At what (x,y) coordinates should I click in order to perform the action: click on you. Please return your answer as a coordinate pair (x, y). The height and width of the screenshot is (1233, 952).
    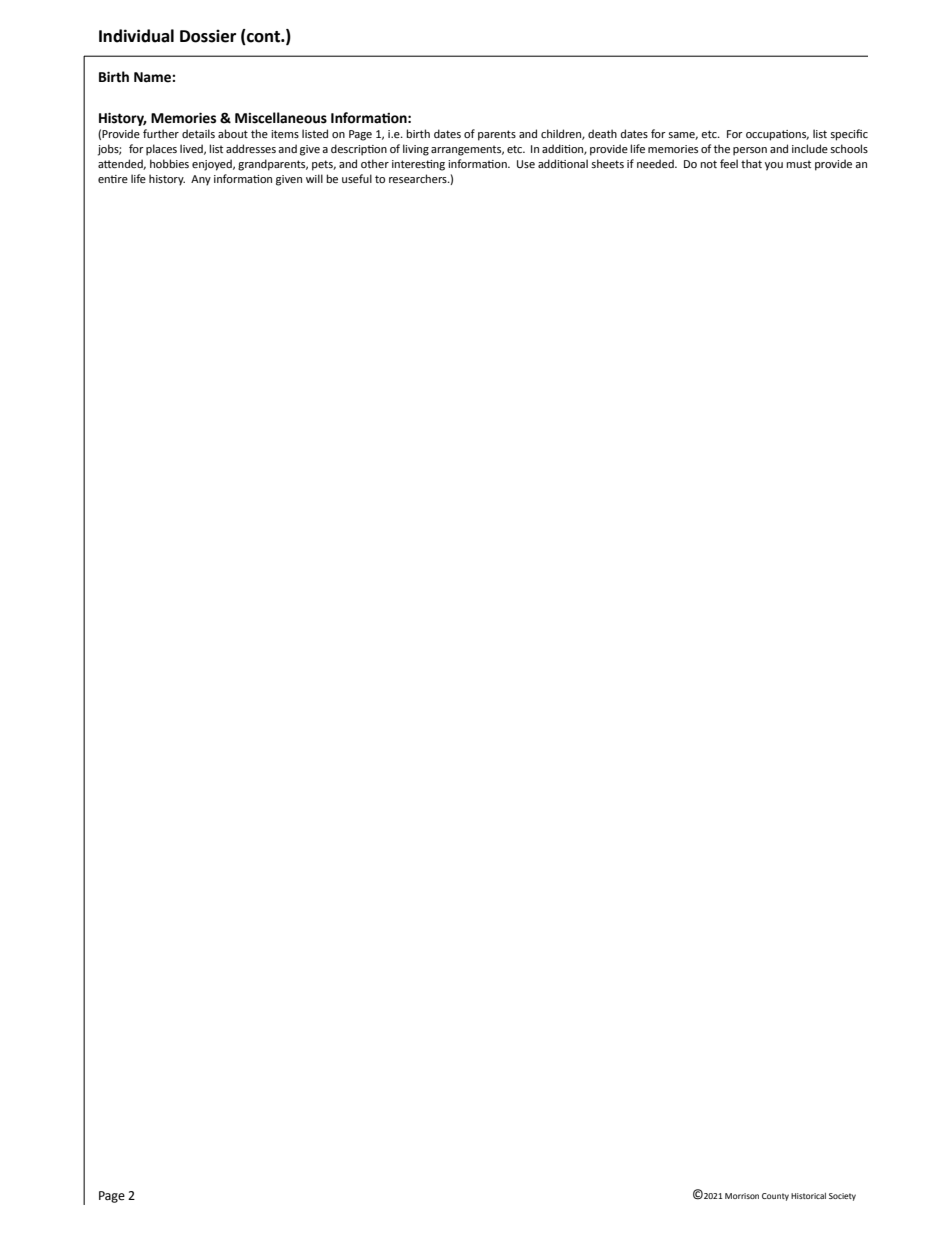
    Looking at the image, I should click on (774, 166).
